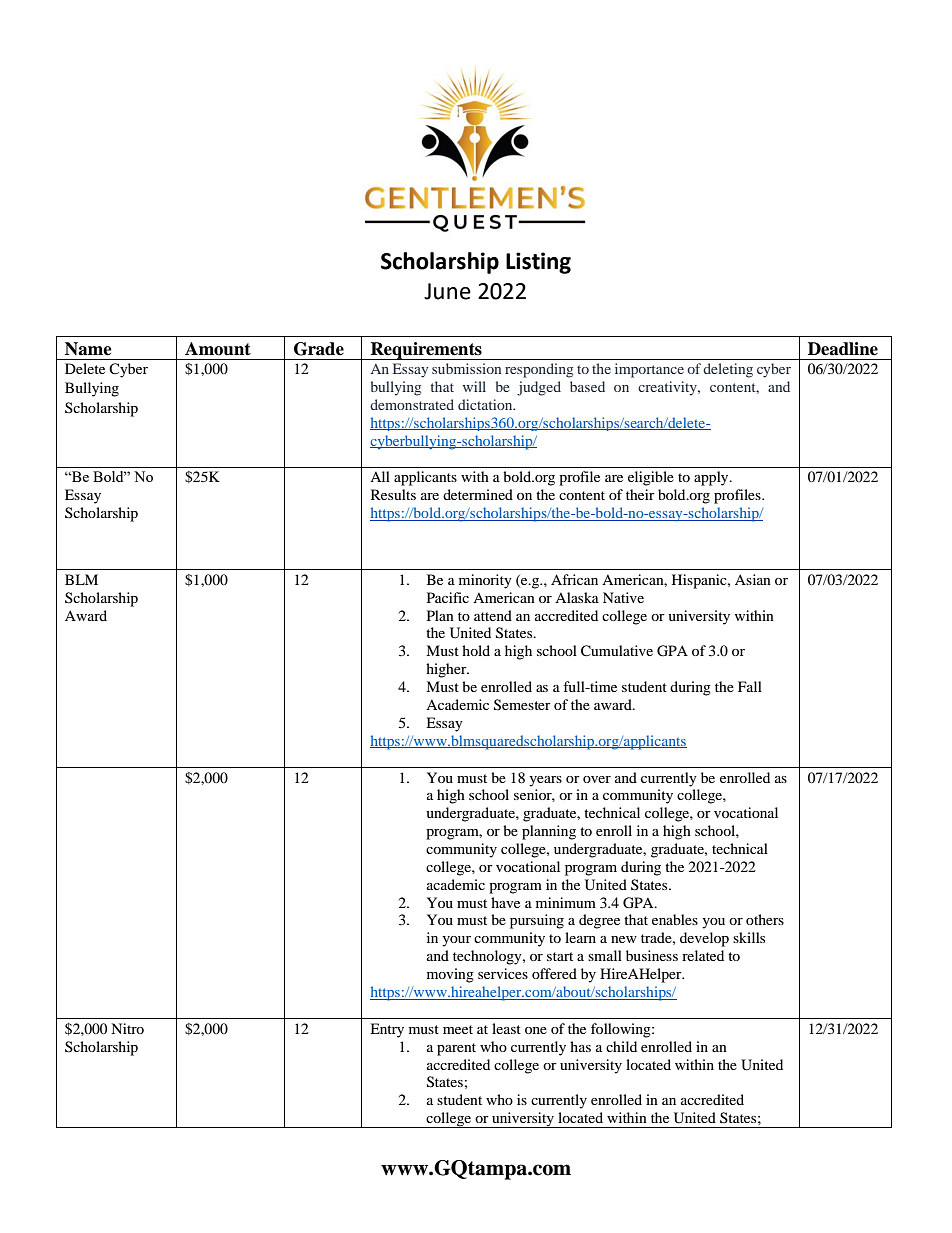 Image resolution: width=952 pixels, height=1233 pixels. Describe the element at coordinates (393, 494) in the screenshot. I see `Results` at that location.
